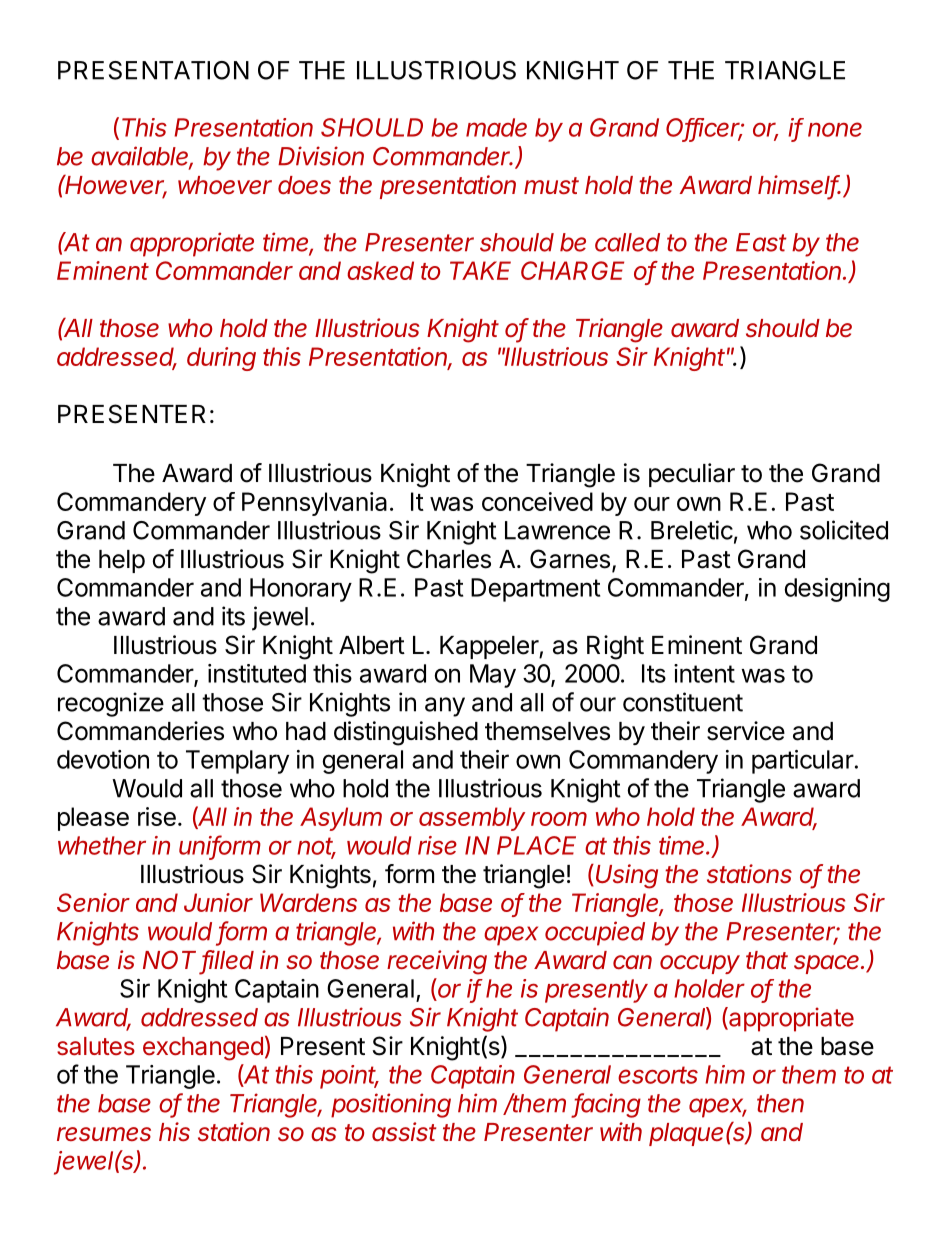 The height and width of the page is (1233, 952). What do you see at coordinates (111, 704) in the page?
I see `recognize` at bounding box center [111, 704].
